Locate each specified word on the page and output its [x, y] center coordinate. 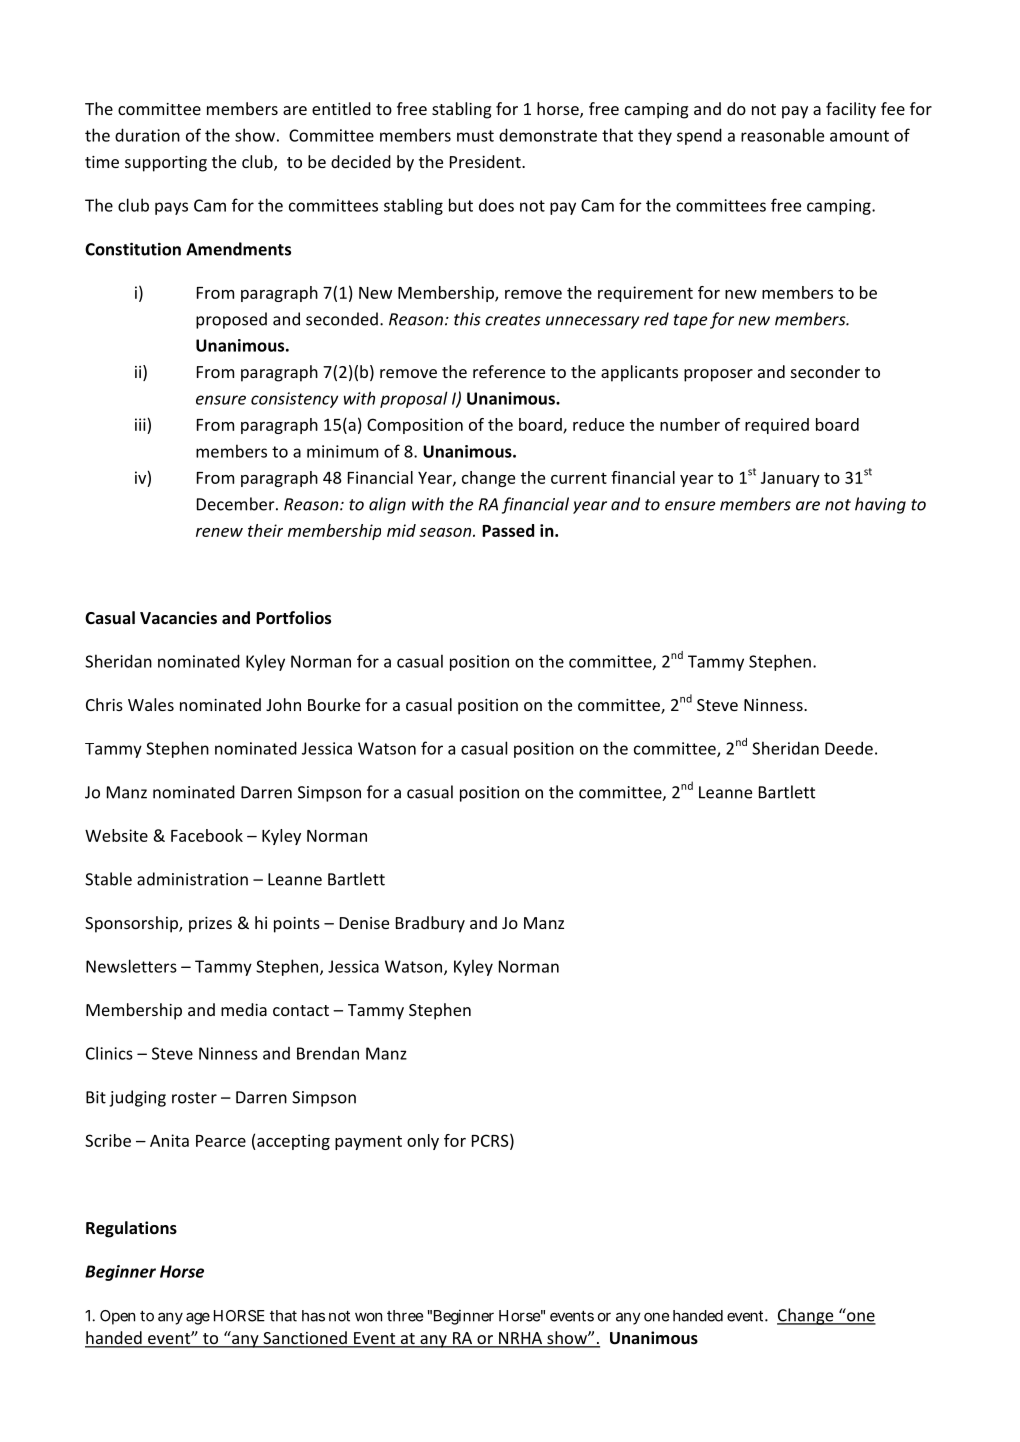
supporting [166, 164]
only [423, 1142]
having [880, 505]
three [405, 1316]
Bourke [334, 704]
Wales [151, 704]
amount [859, 136]
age [198, 1318]
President [486, 161]
